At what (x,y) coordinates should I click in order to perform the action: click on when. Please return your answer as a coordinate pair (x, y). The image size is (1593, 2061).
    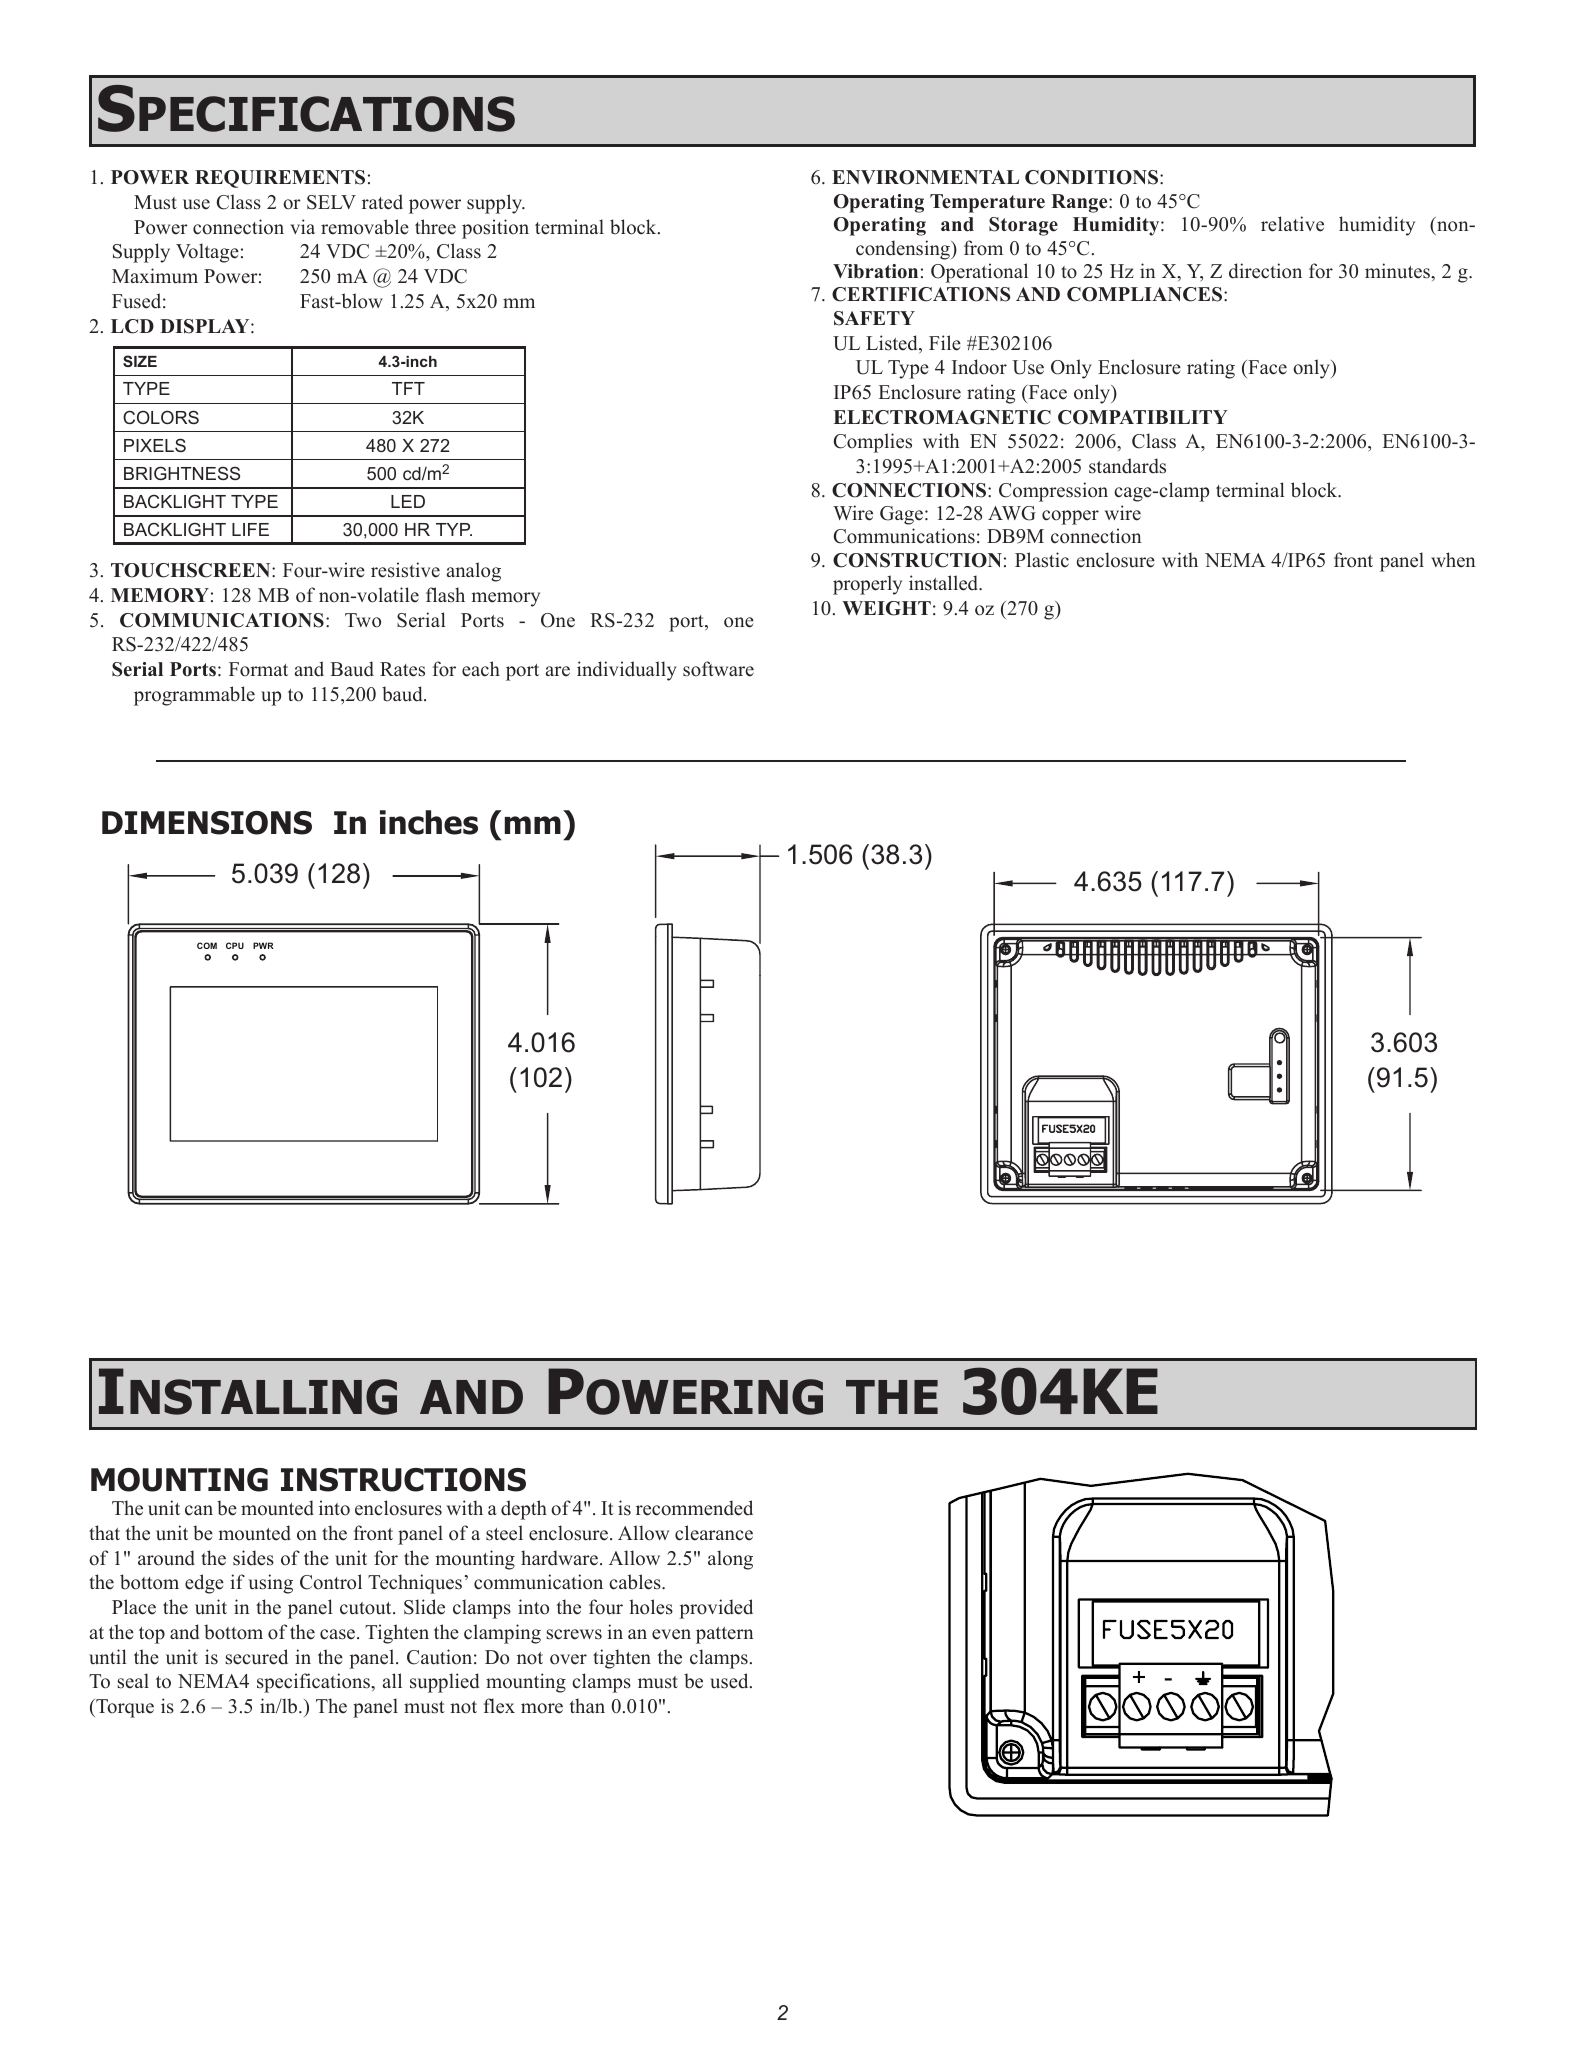
    Looking at the image, I should click on (1453, 560).
